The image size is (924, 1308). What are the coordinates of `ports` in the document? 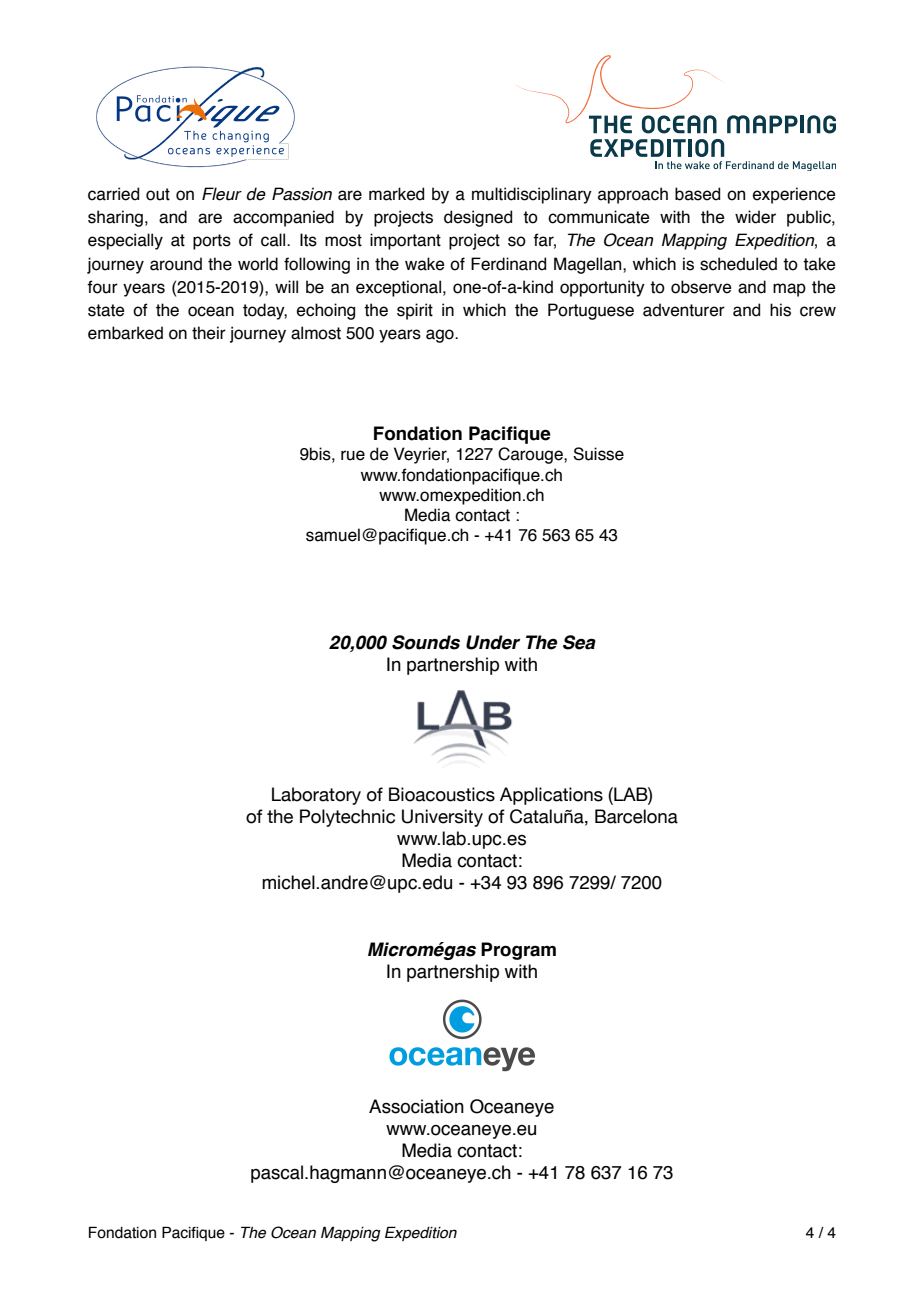 It's located at (212, 242).
